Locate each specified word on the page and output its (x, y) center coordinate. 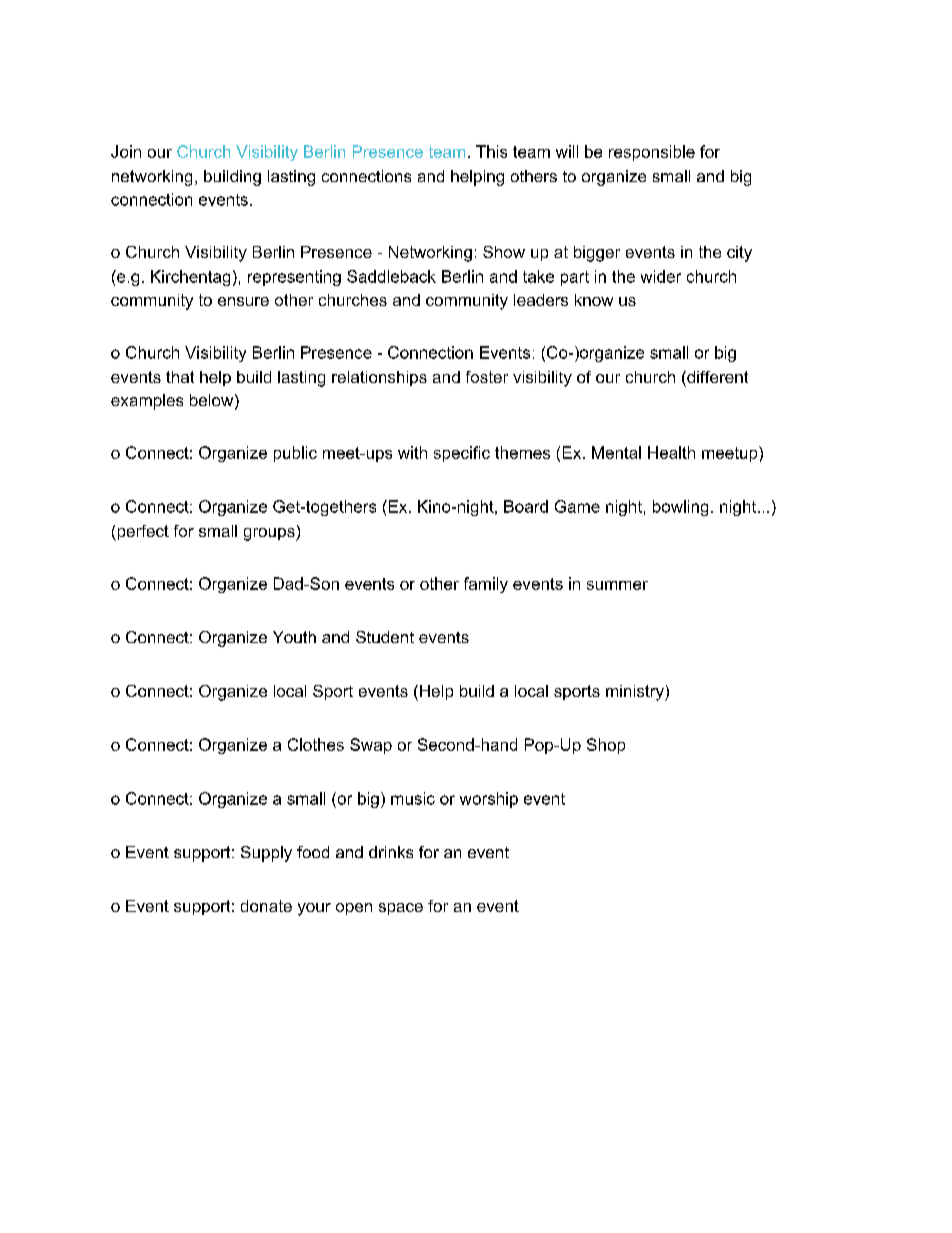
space (401, 909)
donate (266, 906)
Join (126, 151)
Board (526, 506)
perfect (142, 533)
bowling (680, 508)
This (491, 151)
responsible (652, 153)
